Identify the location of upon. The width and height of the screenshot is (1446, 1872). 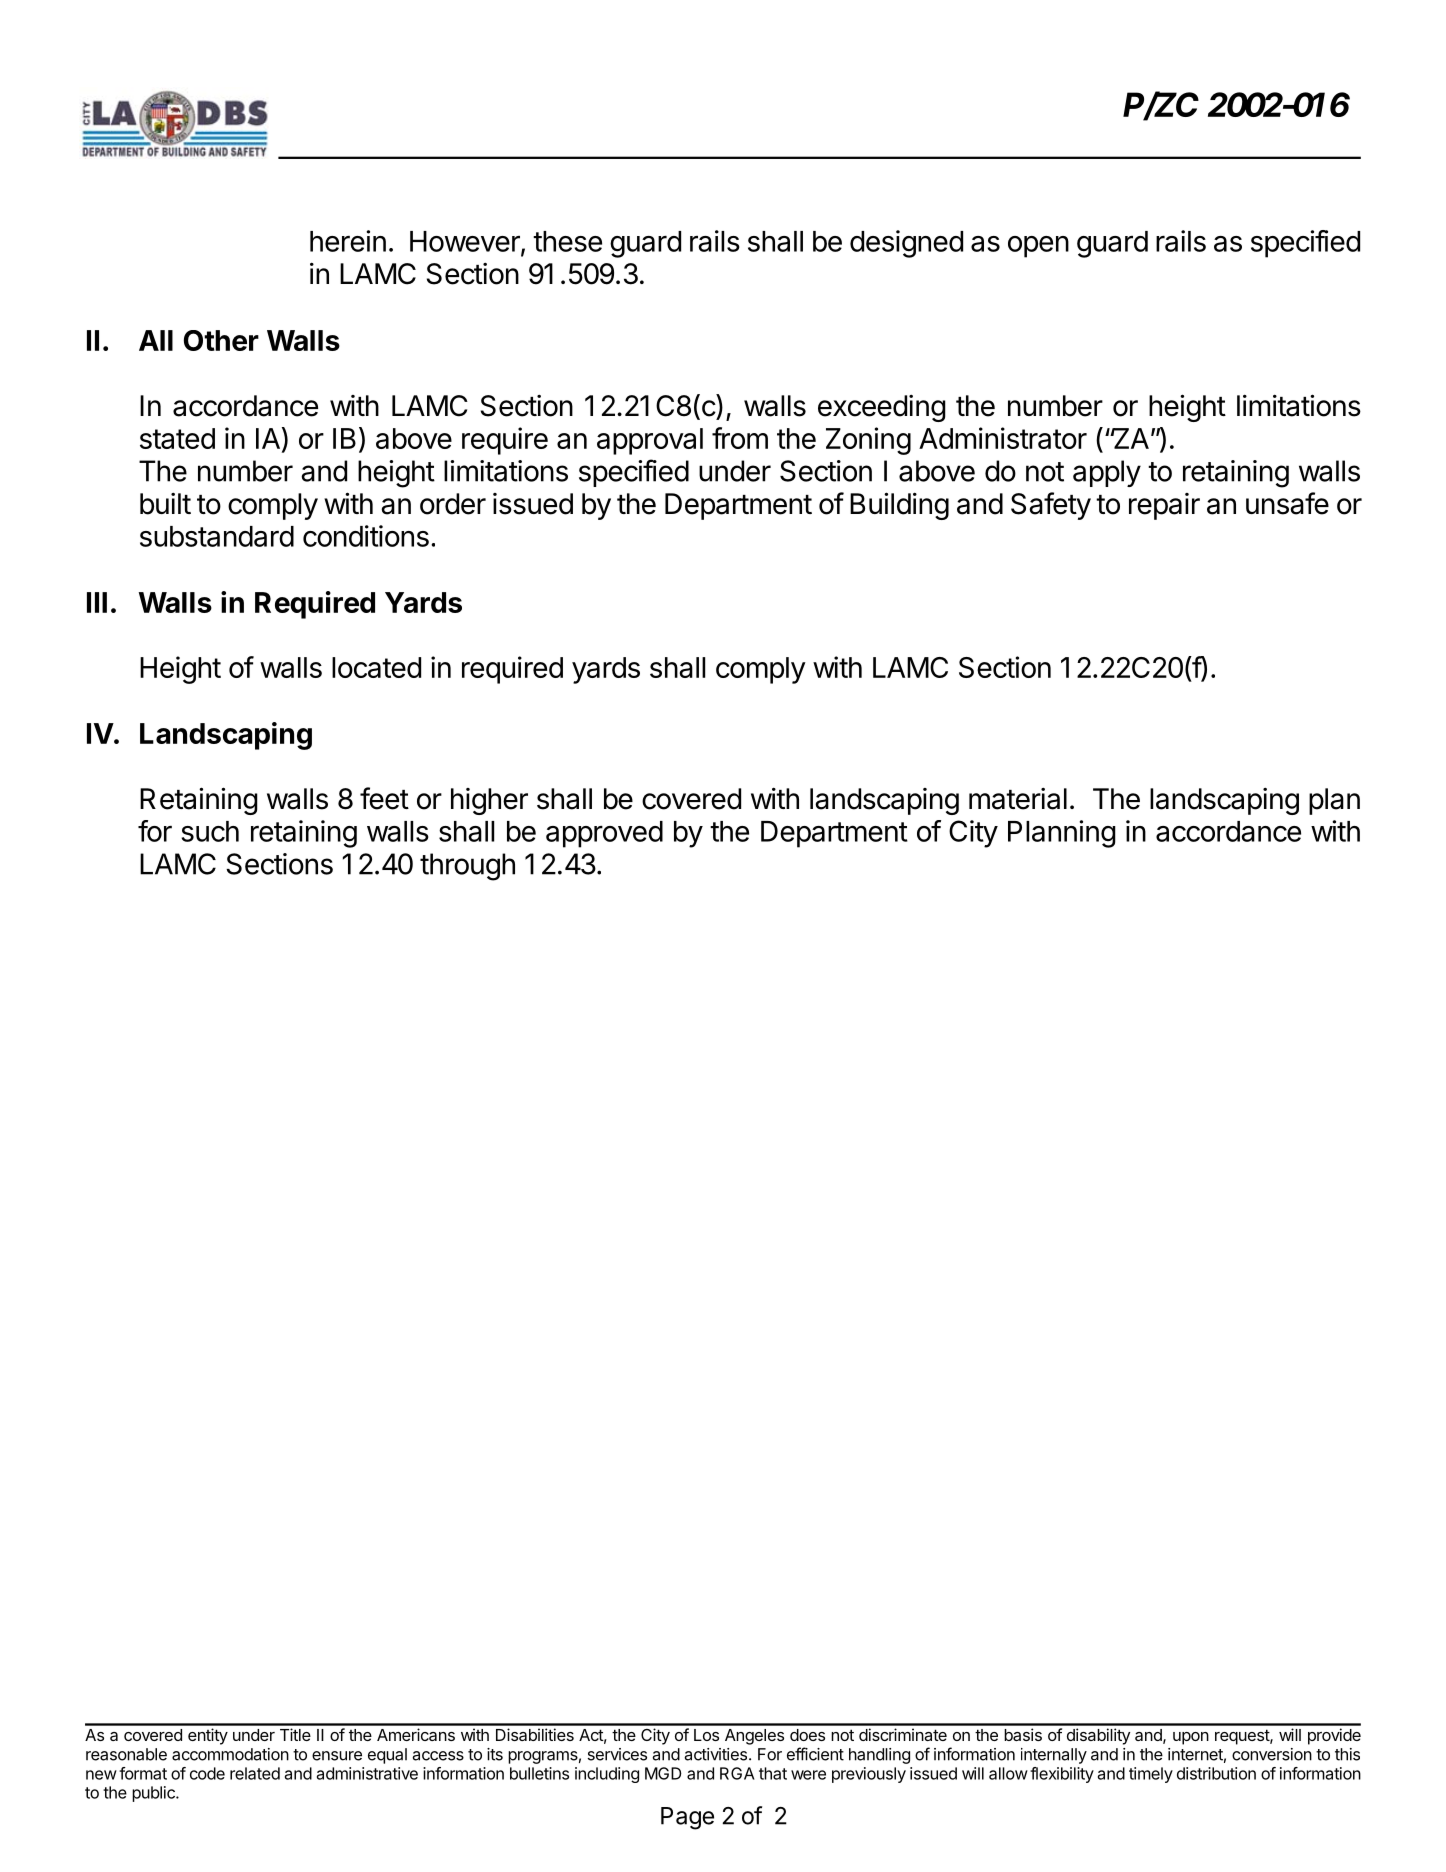
(1191, 1738).
